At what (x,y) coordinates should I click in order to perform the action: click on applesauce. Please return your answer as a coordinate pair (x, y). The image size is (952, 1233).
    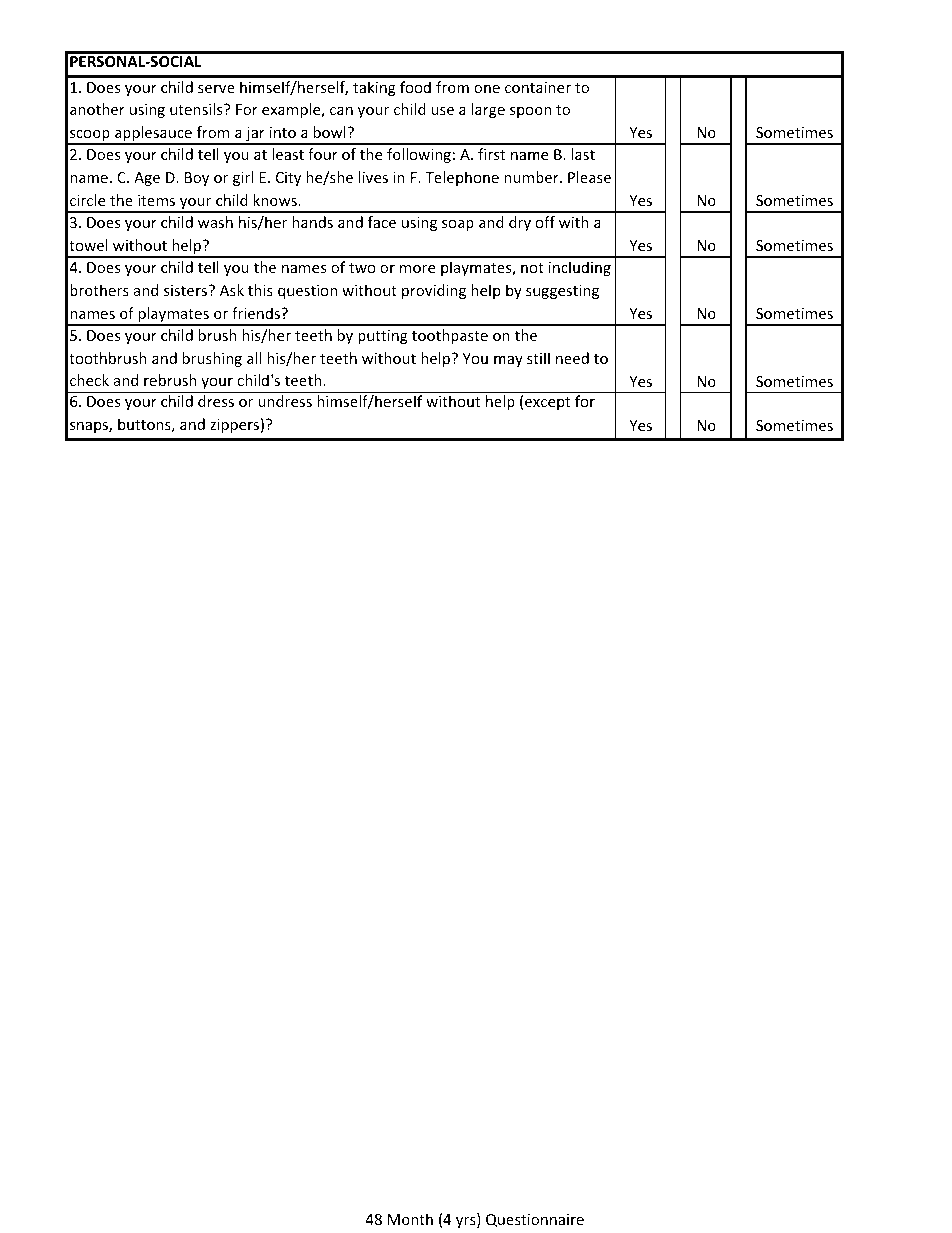
    Looking at the image, I should click on (153, 135).
